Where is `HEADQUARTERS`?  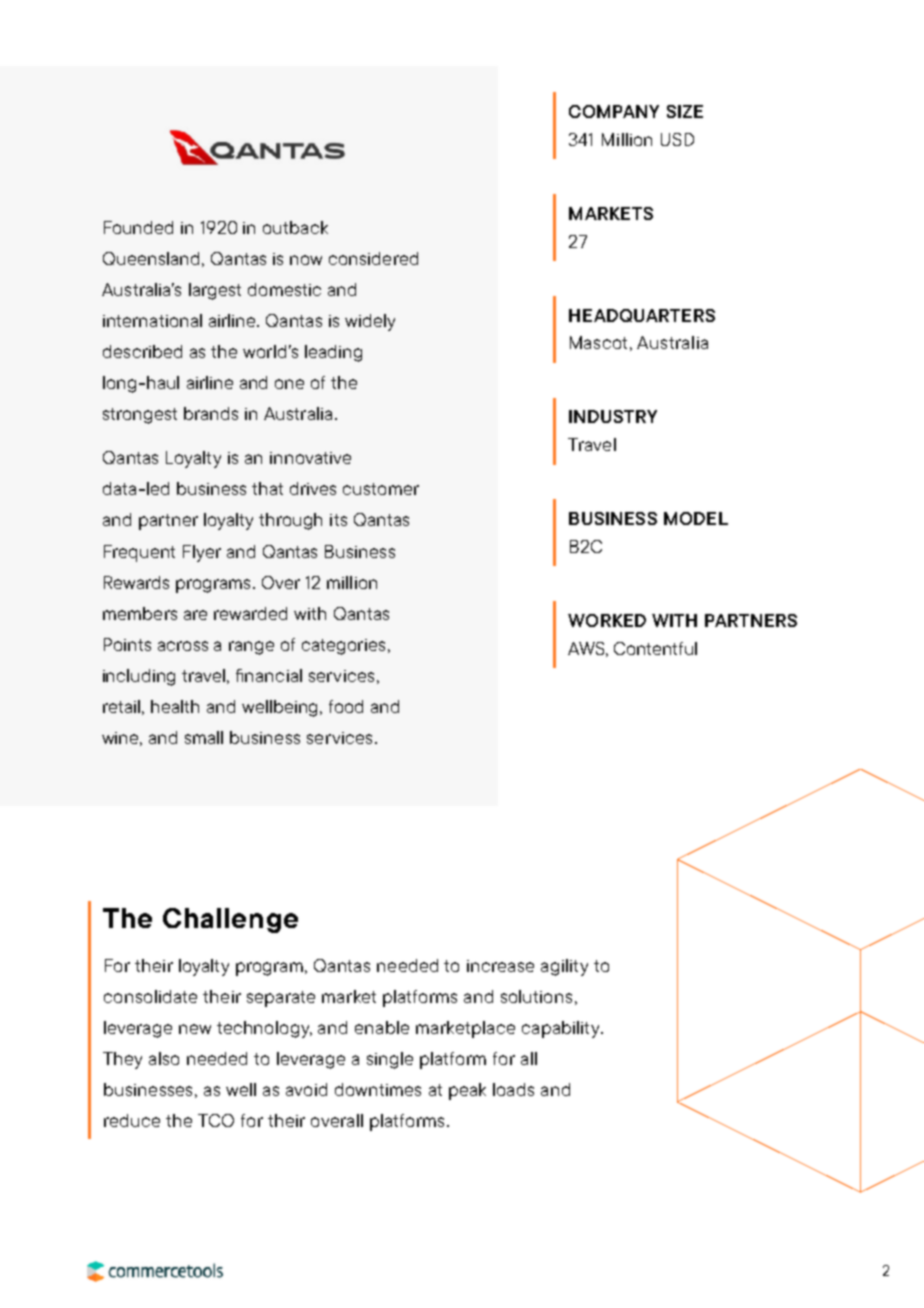
HEADQUARTERS is located at coordinates (642, 315).
